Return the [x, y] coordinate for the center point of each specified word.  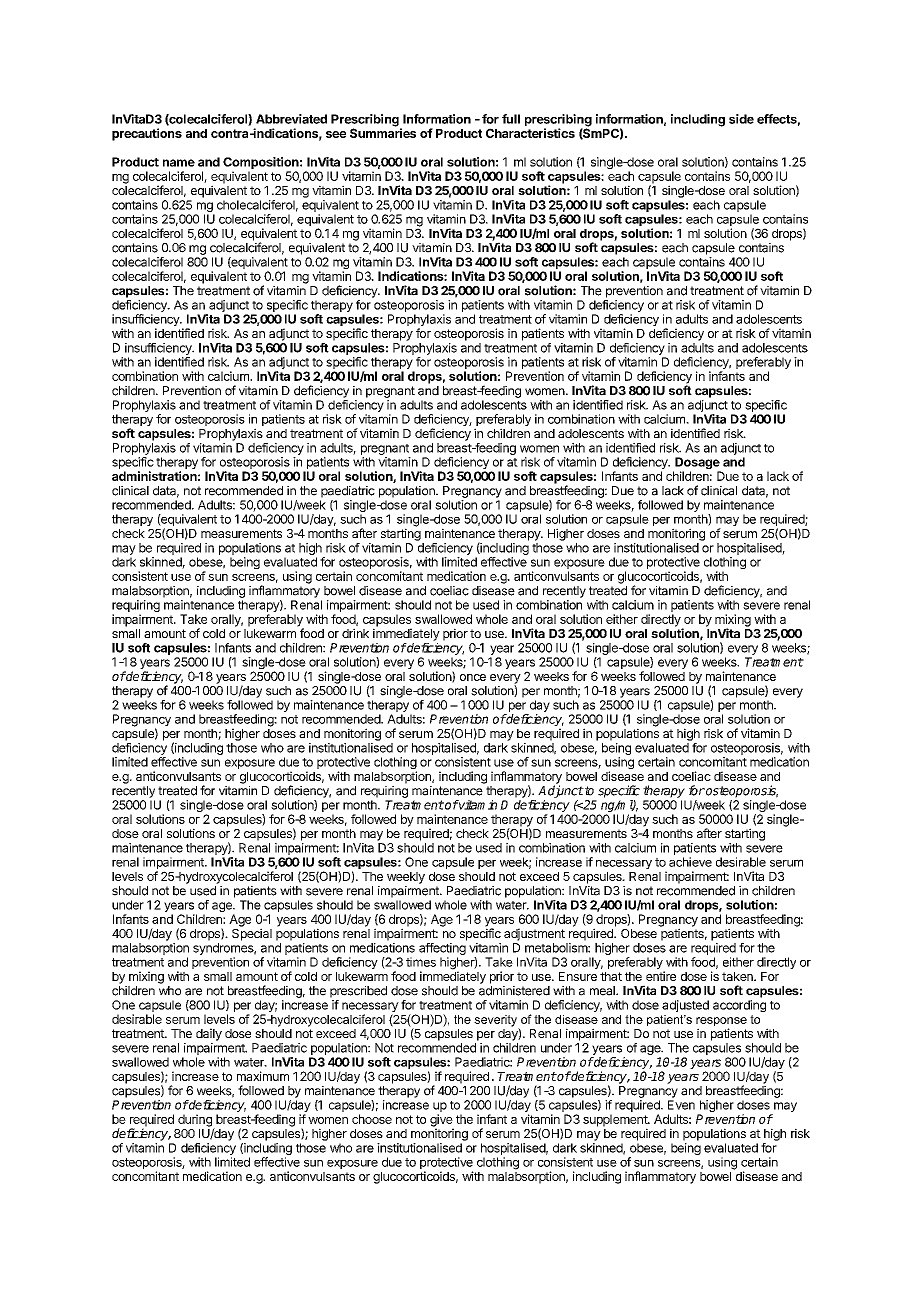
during [196, 1121]
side [741, 119]
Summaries [383, 132]
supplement [616, 1121]
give [442, 1121]
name [179, 163]
